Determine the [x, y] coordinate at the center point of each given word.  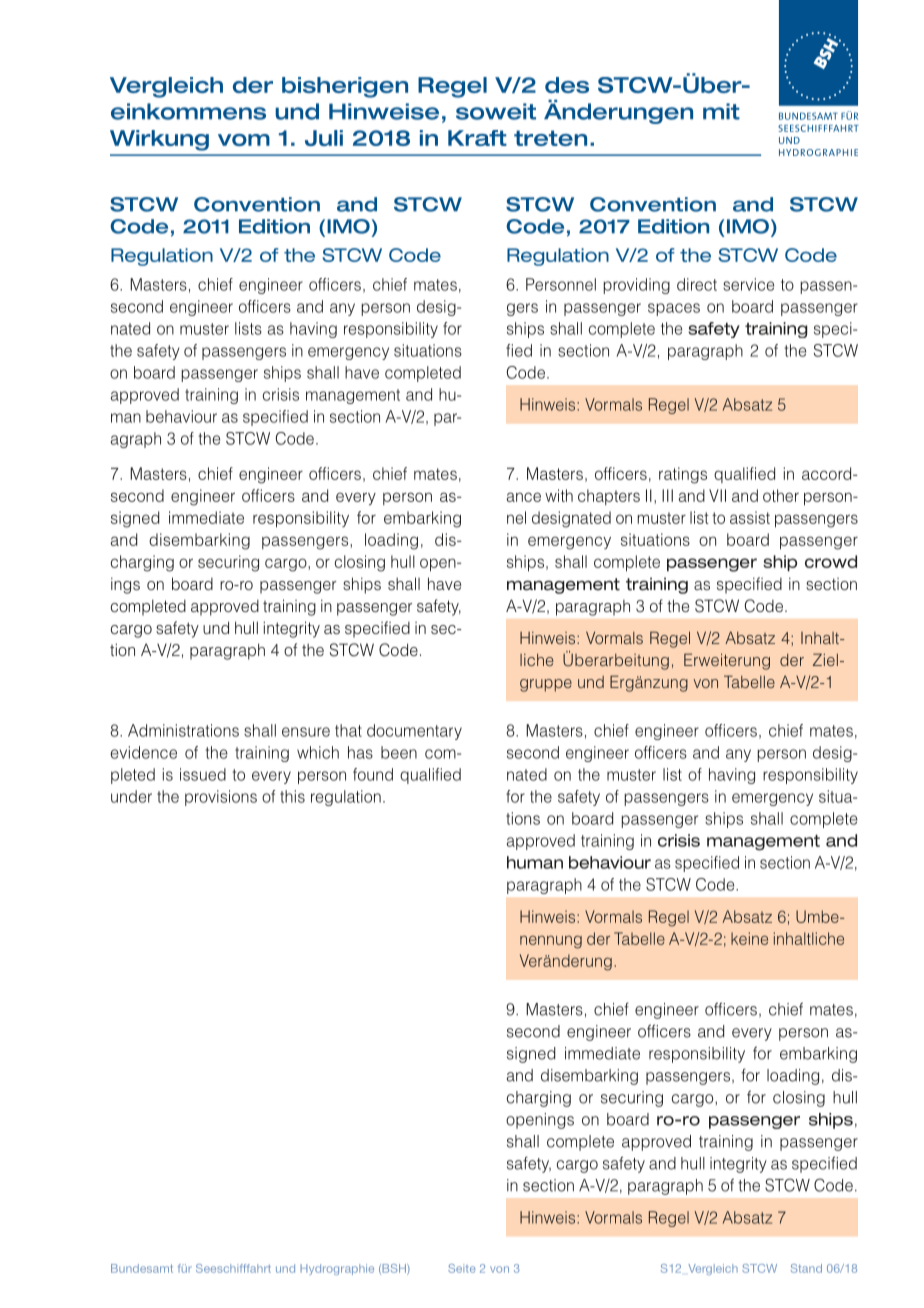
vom [244, 140]
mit [721, 111]
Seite [462, 1268]
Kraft [477, 138]
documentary [414, 732]
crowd [831, 561]
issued [203, 774]
